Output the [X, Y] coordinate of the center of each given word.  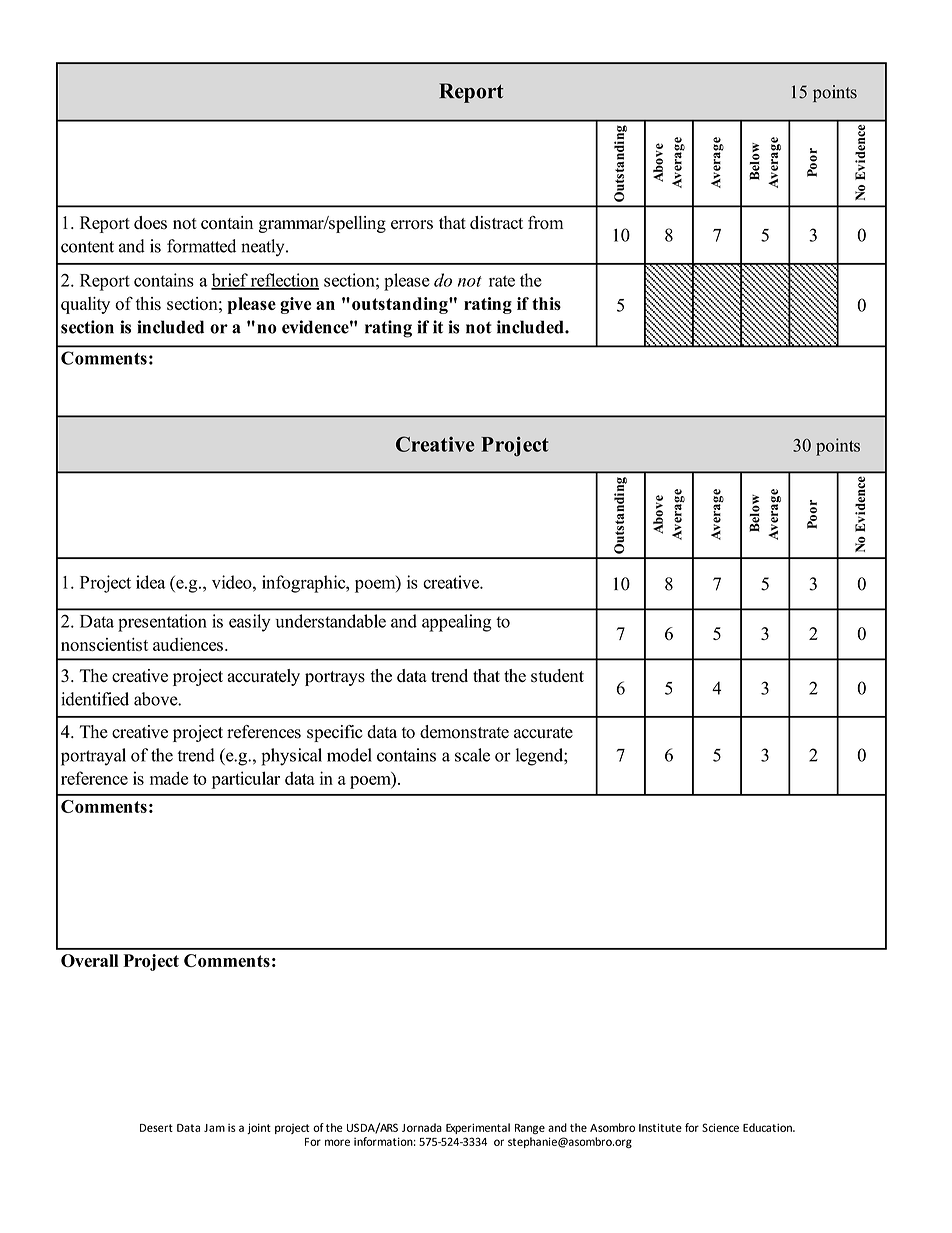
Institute [660, 1127]
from [545, 223]
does [150, 223]
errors [412, 225]
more [337, 1142]
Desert [156, 1128]
